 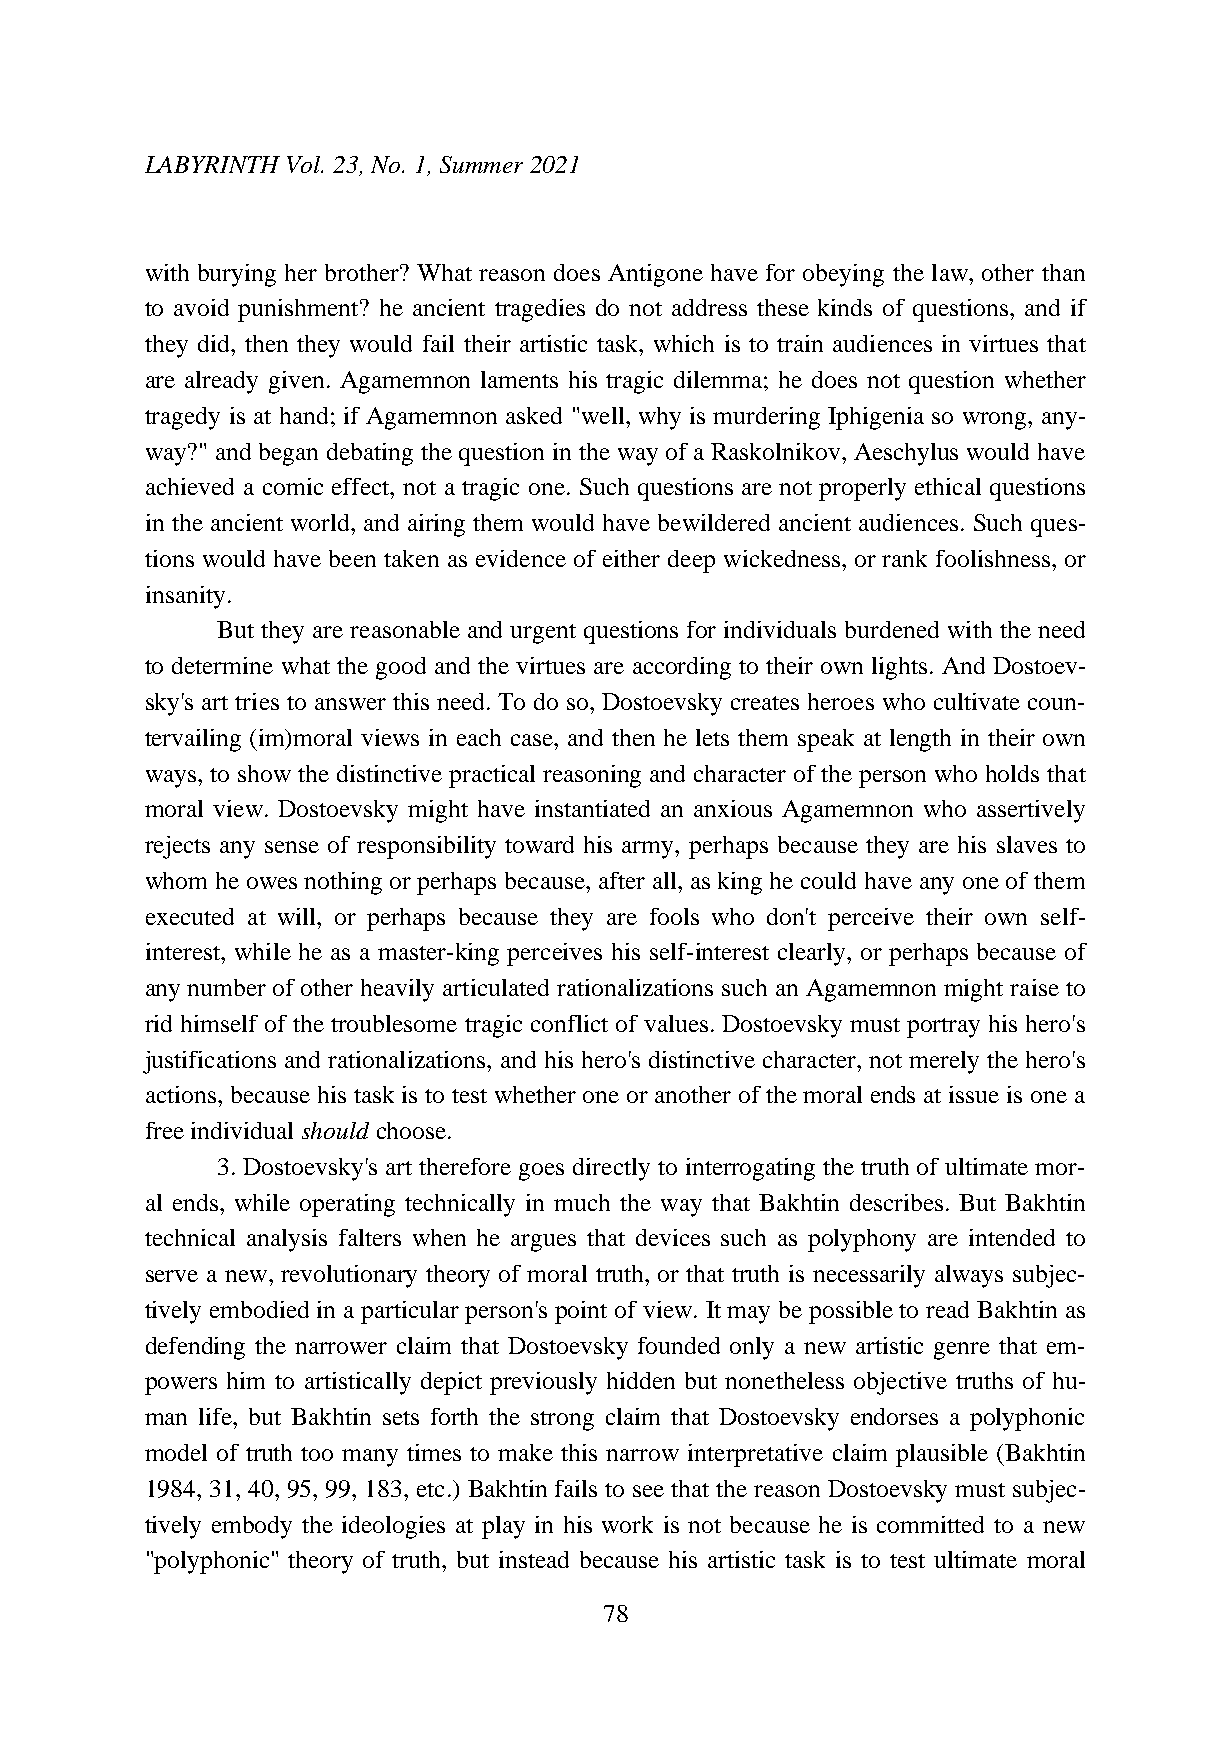 I want to click on Antigone, so click(x=655, y=275).
